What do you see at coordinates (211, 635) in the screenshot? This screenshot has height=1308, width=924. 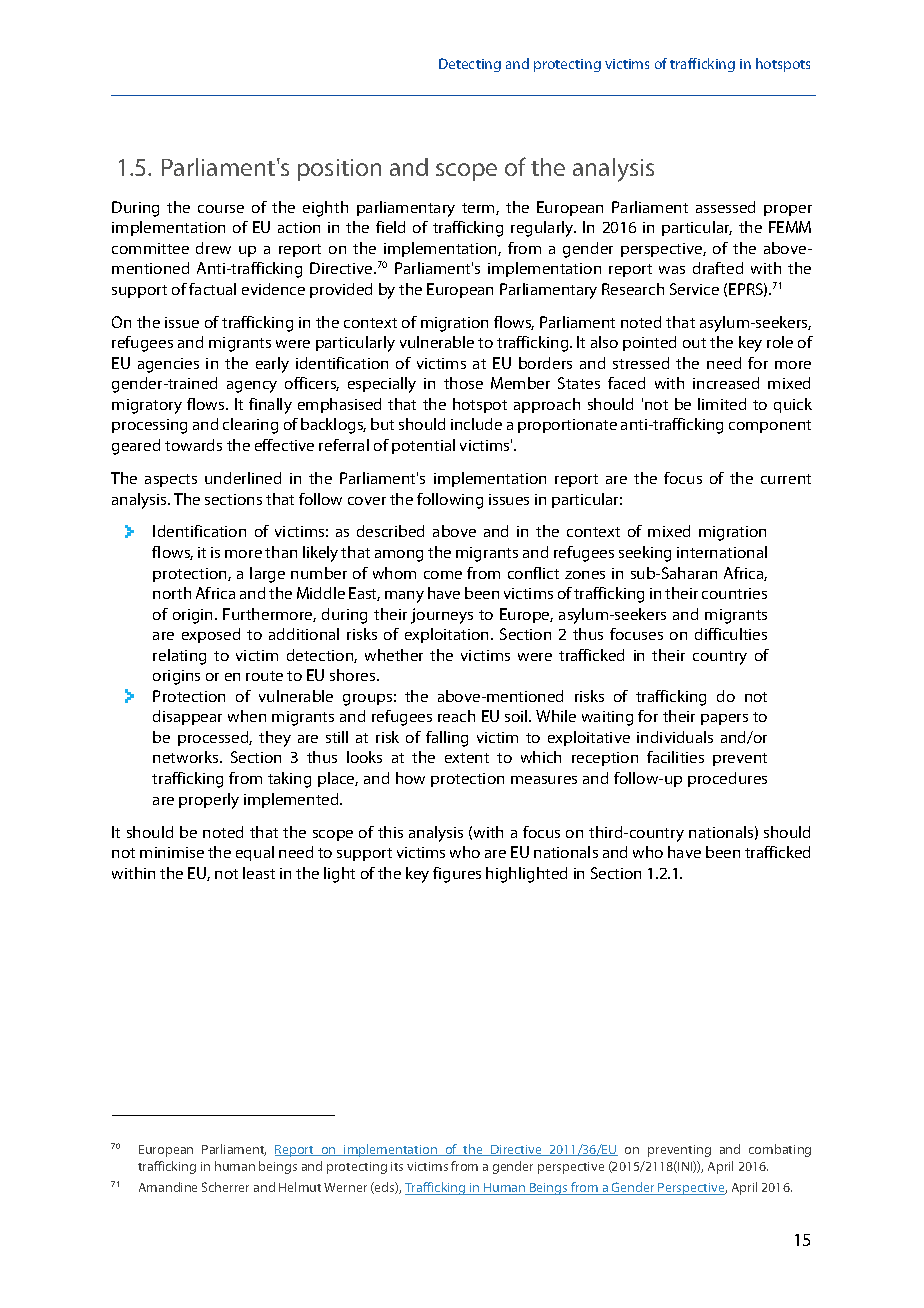 I see `exposed` at bounding box center [211, 635].
